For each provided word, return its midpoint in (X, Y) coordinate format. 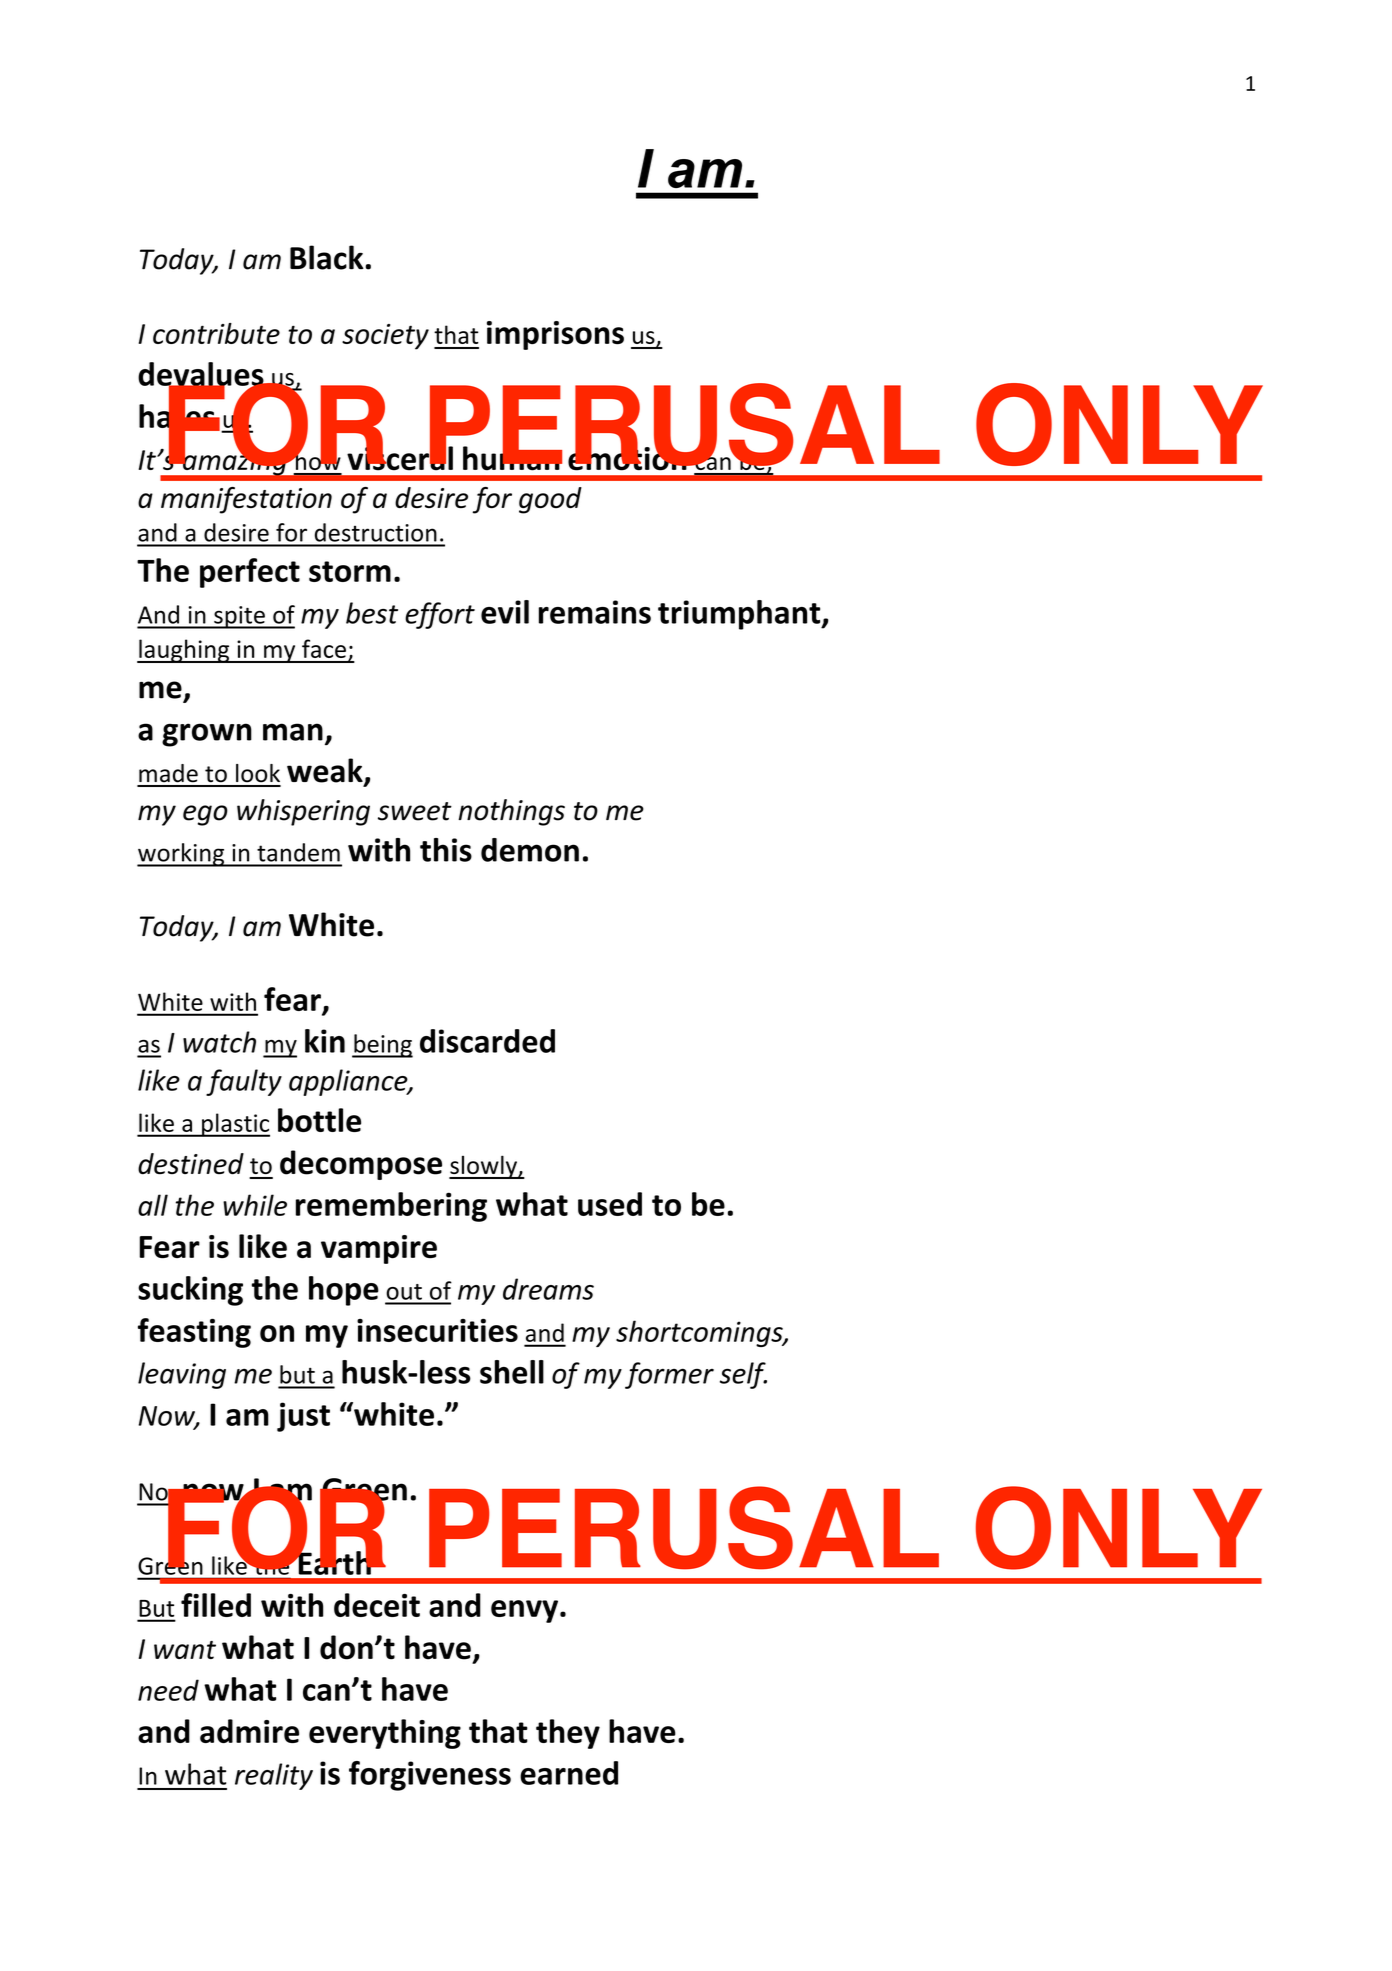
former (669, 1375)
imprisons (555, 335)
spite (239, 617)
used (610, 1204)
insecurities (437, 1330)
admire (249, 1731)
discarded (487, 1041)
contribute (216, 333)
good (550, 500)
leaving (182, 1375)
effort (440, 615)
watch (219, 1042)
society (385, 337)
